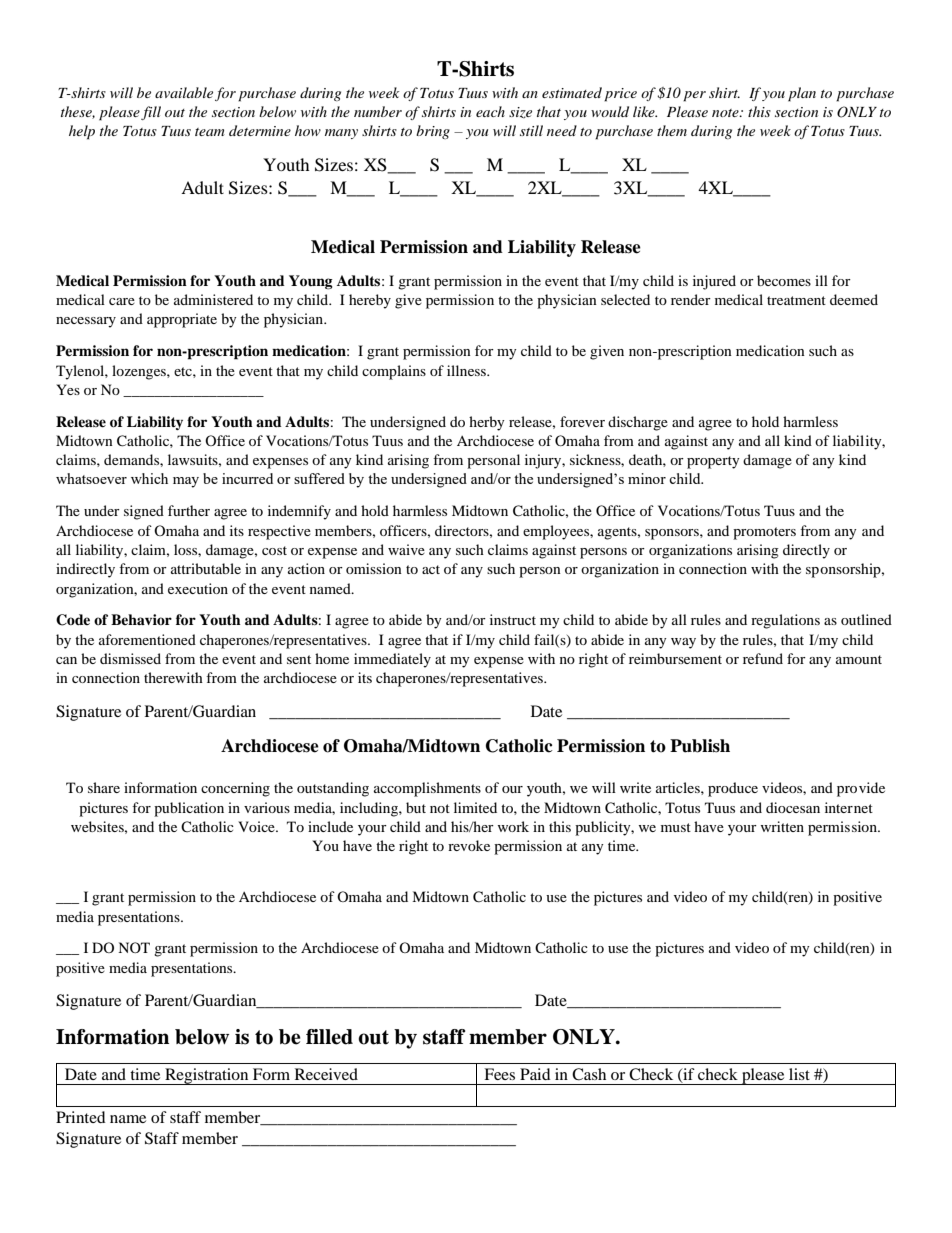  Describe the element at coordinates (207, 1076) in the page. I see `Registration` at that location.
